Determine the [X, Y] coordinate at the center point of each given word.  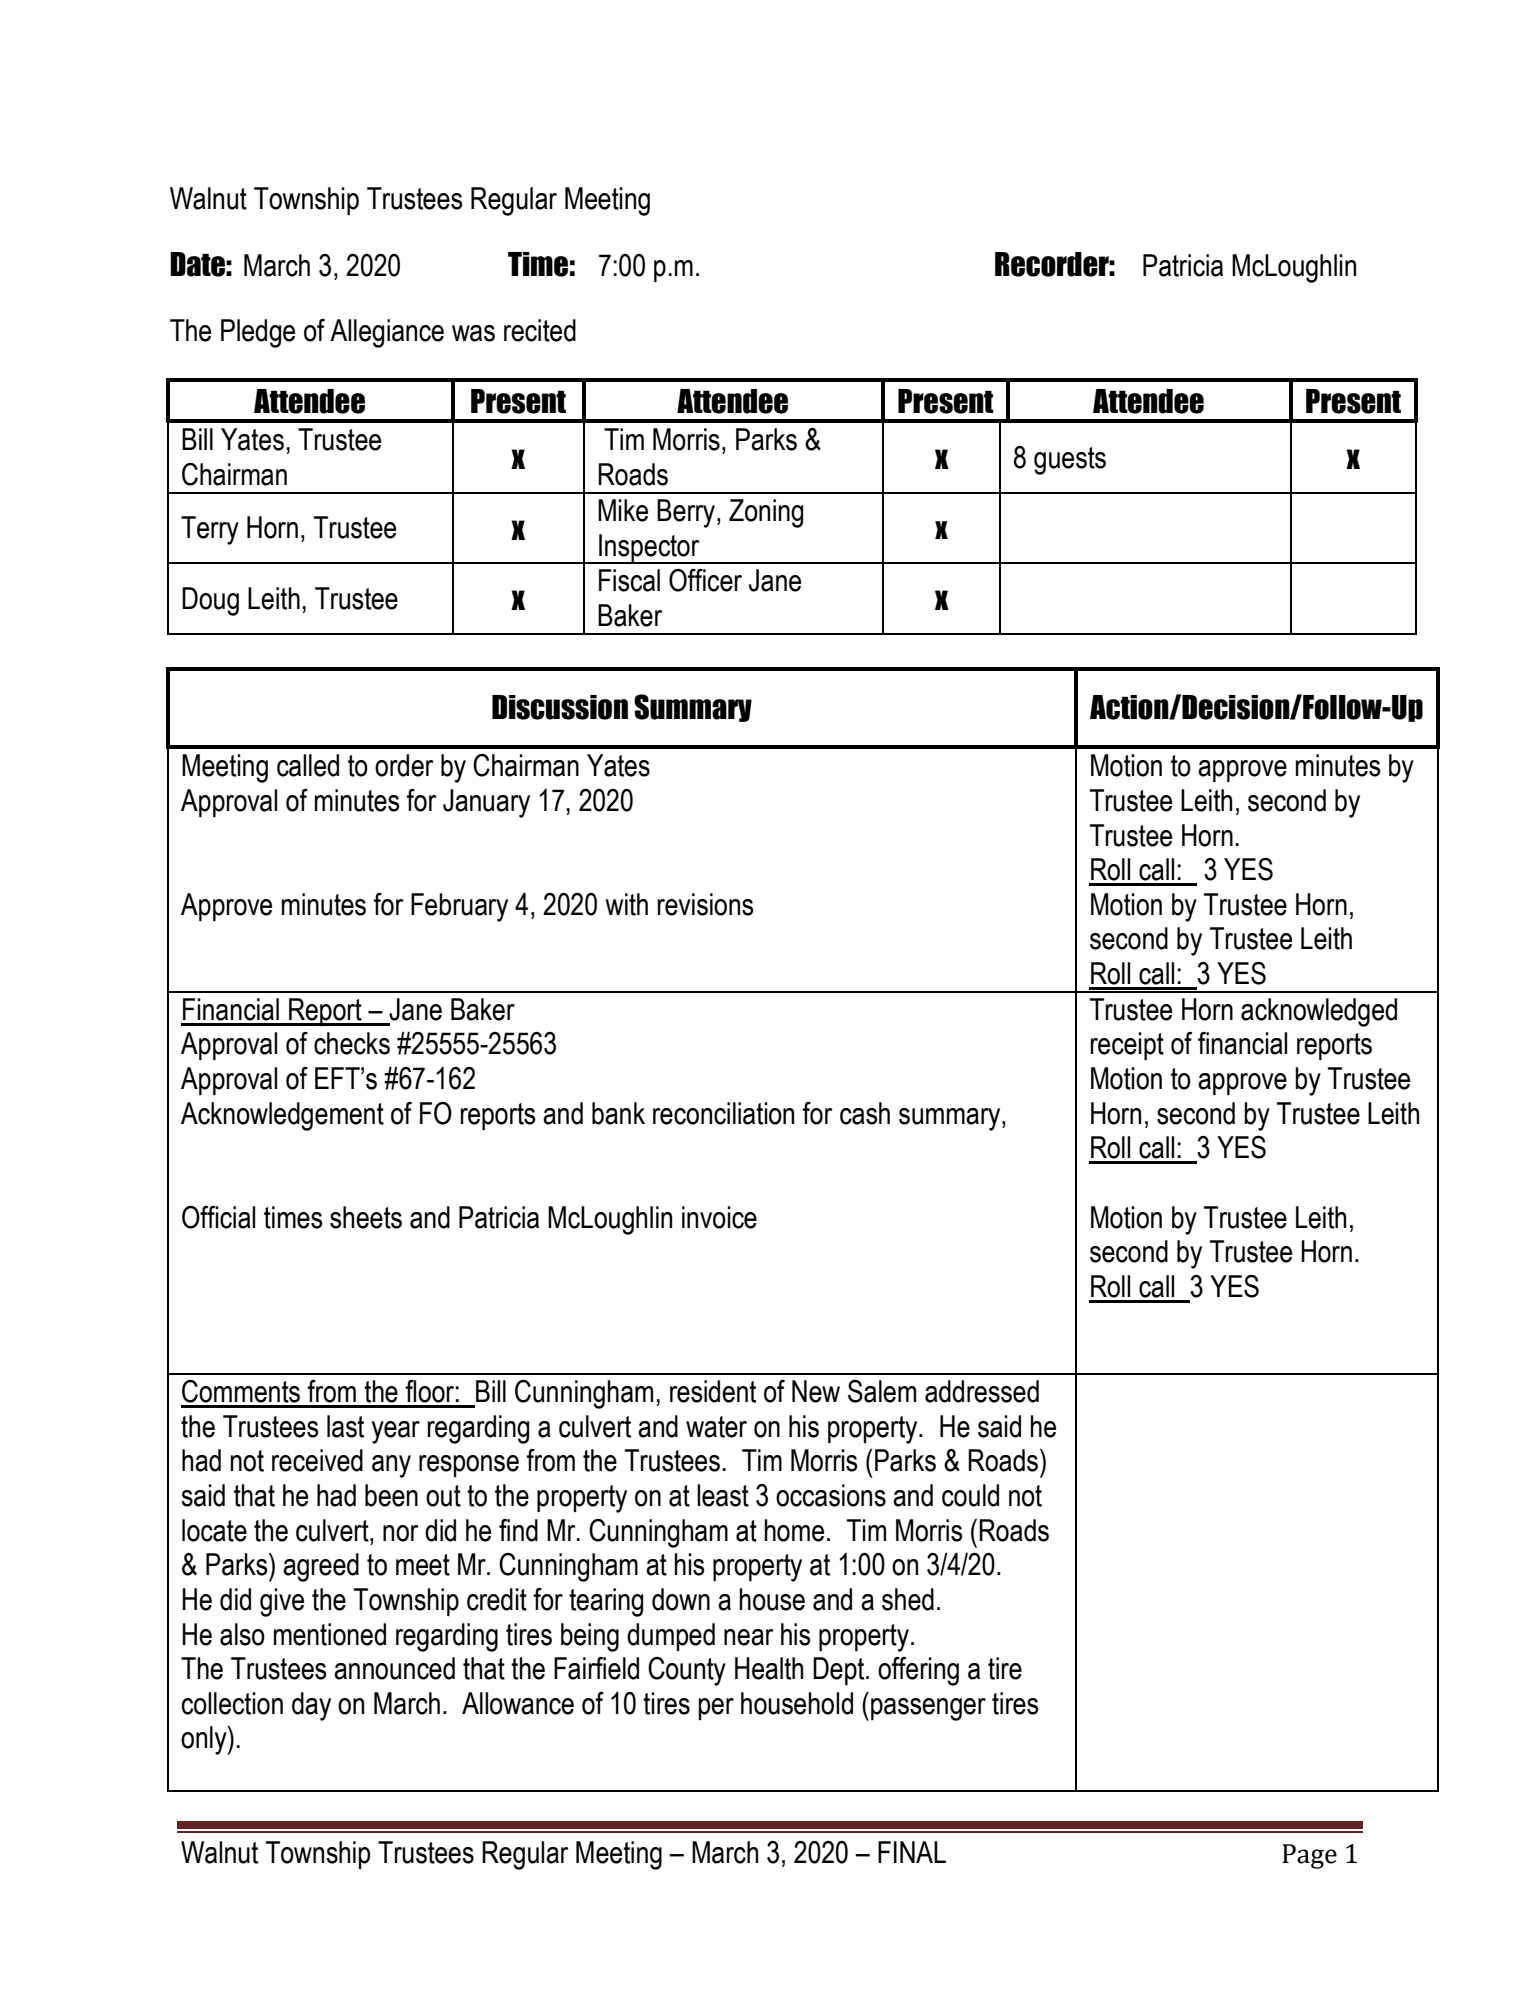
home [794, 1530]
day [311, 1706]
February [459, 907]
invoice [719, 1217]
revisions [705, 904]
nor [400, 1533]
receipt [1127, 1046]
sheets [366, 1217]
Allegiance [387, 333]
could [970, 1495]
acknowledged [1319, 1012]
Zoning [766, 513]
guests [1070, 461]
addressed [982, 1391]
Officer [705, 580]
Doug [210, 601]
